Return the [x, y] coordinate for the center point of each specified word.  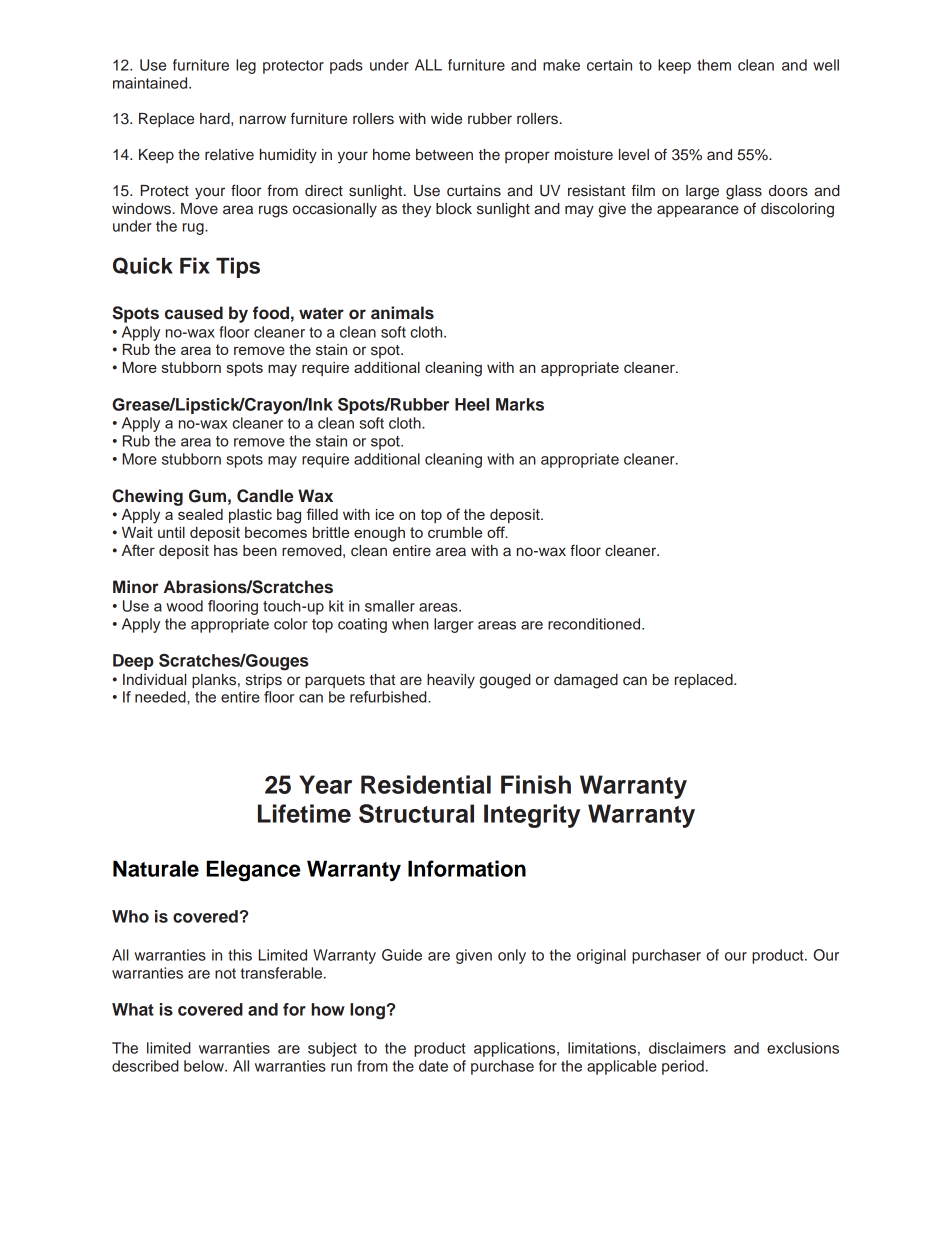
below [205, 1066]
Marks [520, 404]
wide [446, 119]
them [714, 65]
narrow [263, 119]
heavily [451, 681]
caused [194, 313]
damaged [586, 681]
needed [161, 697]
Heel [472, 404]
